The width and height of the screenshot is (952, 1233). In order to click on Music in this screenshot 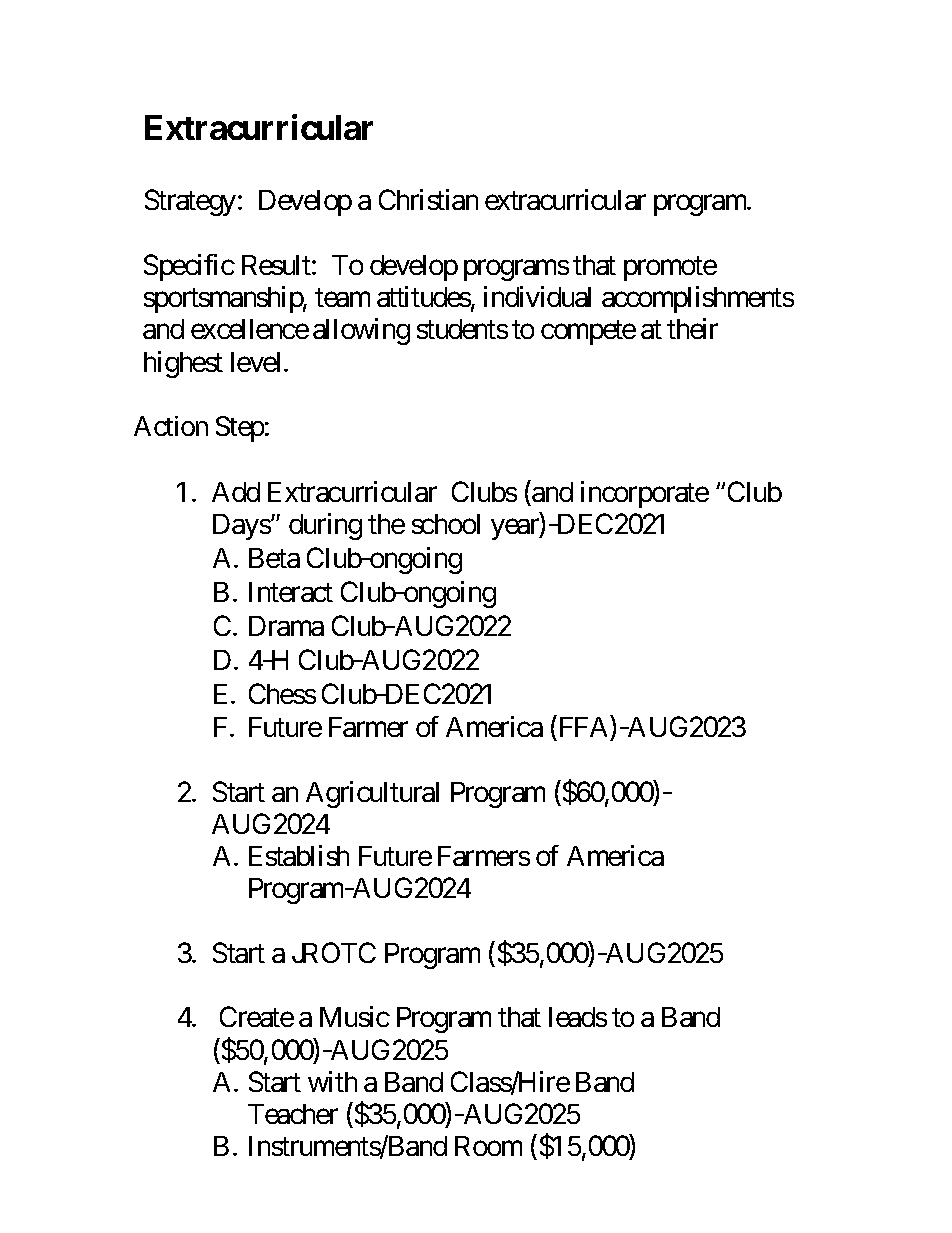, I will do `click(355, 1016)`.
